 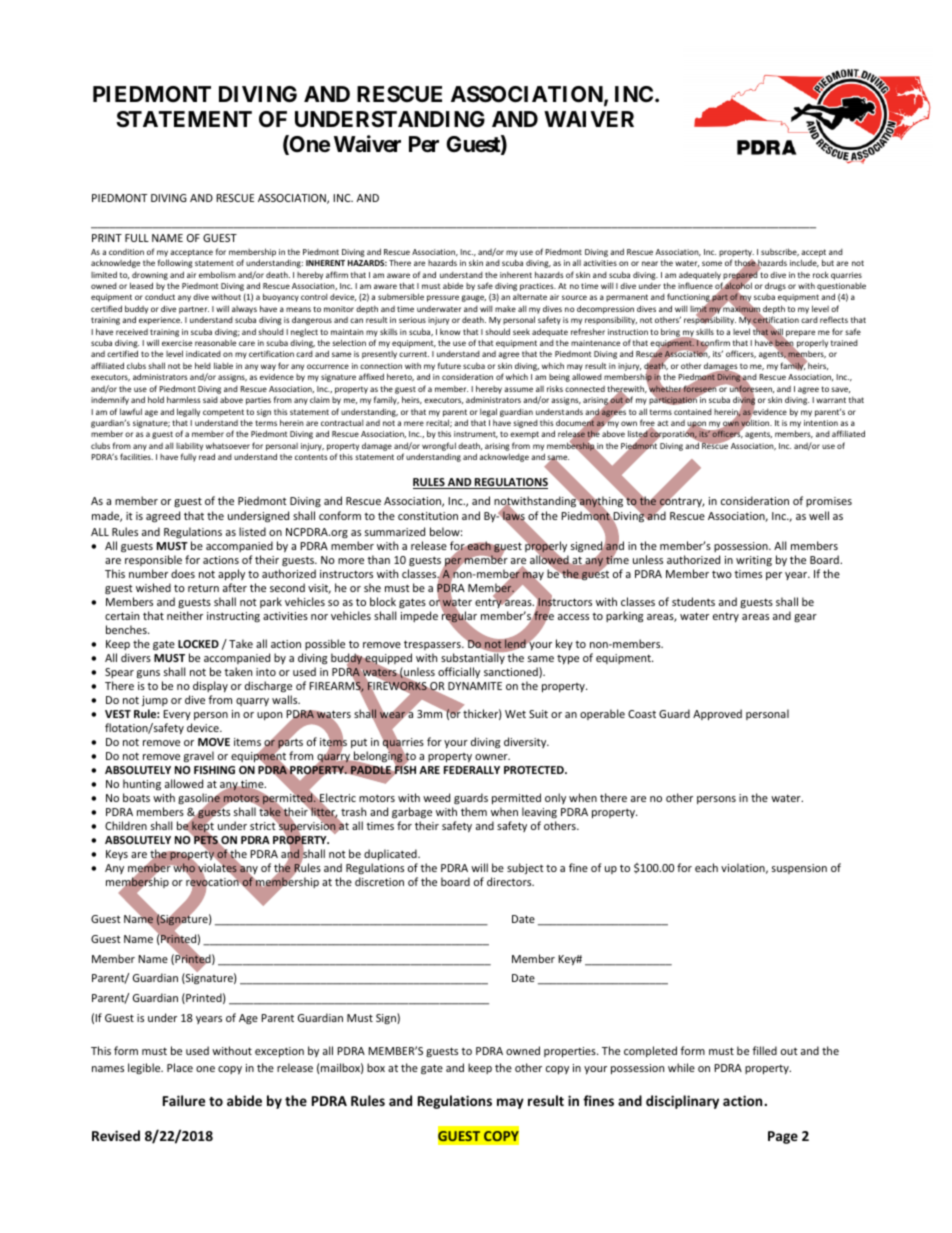 I want to click on Page, so click(x=783, y=1137).
